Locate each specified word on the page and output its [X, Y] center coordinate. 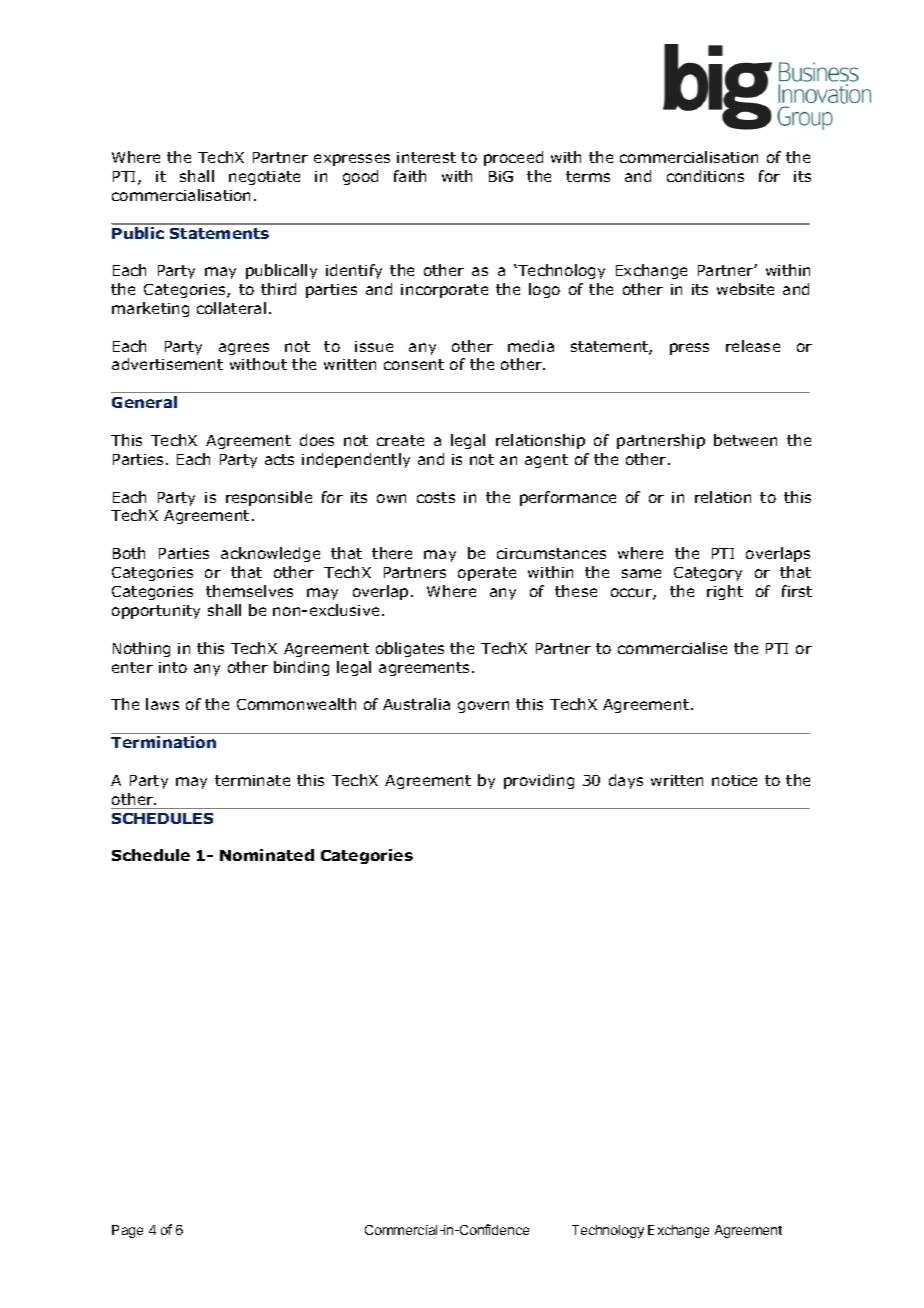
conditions [705, 176]
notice [734, 780]
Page [127, 1231]
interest [426, 157]
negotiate [264, 178]
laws [162, 704]
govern [483, 707]
